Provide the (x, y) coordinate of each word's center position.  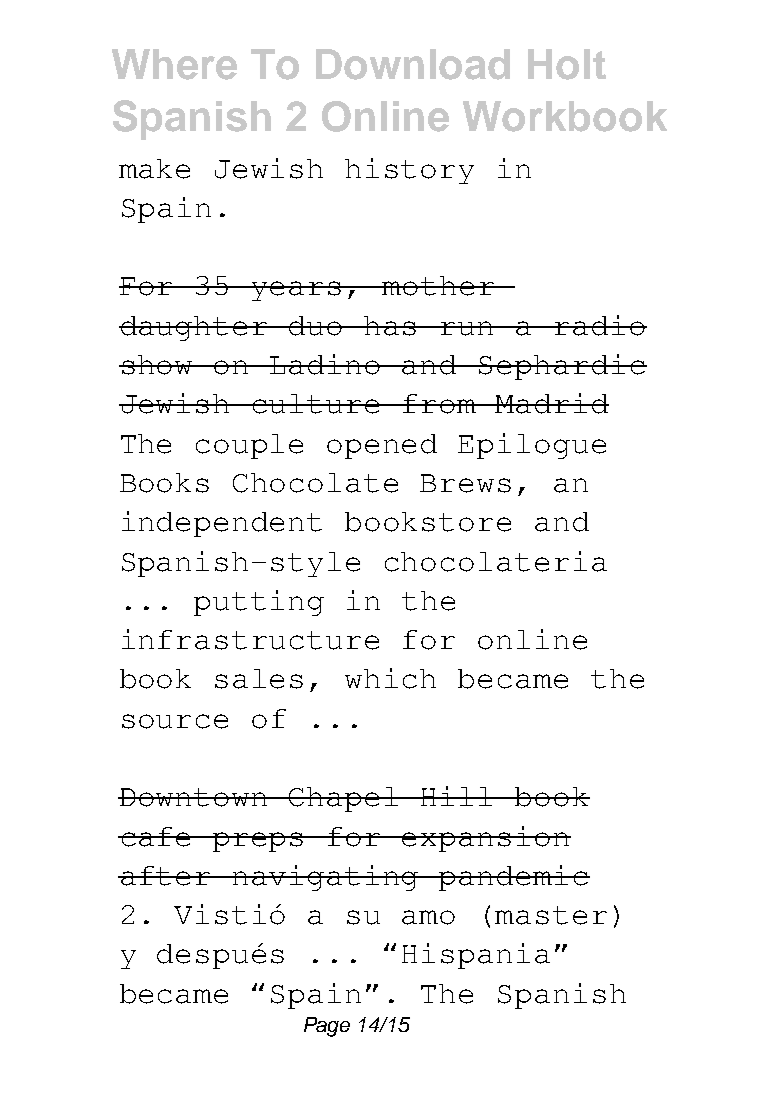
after (166, 876)
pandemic (513, 878)
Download (413, 64)
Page (327, 1027)
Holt (567, 64)
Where (174, 64)
